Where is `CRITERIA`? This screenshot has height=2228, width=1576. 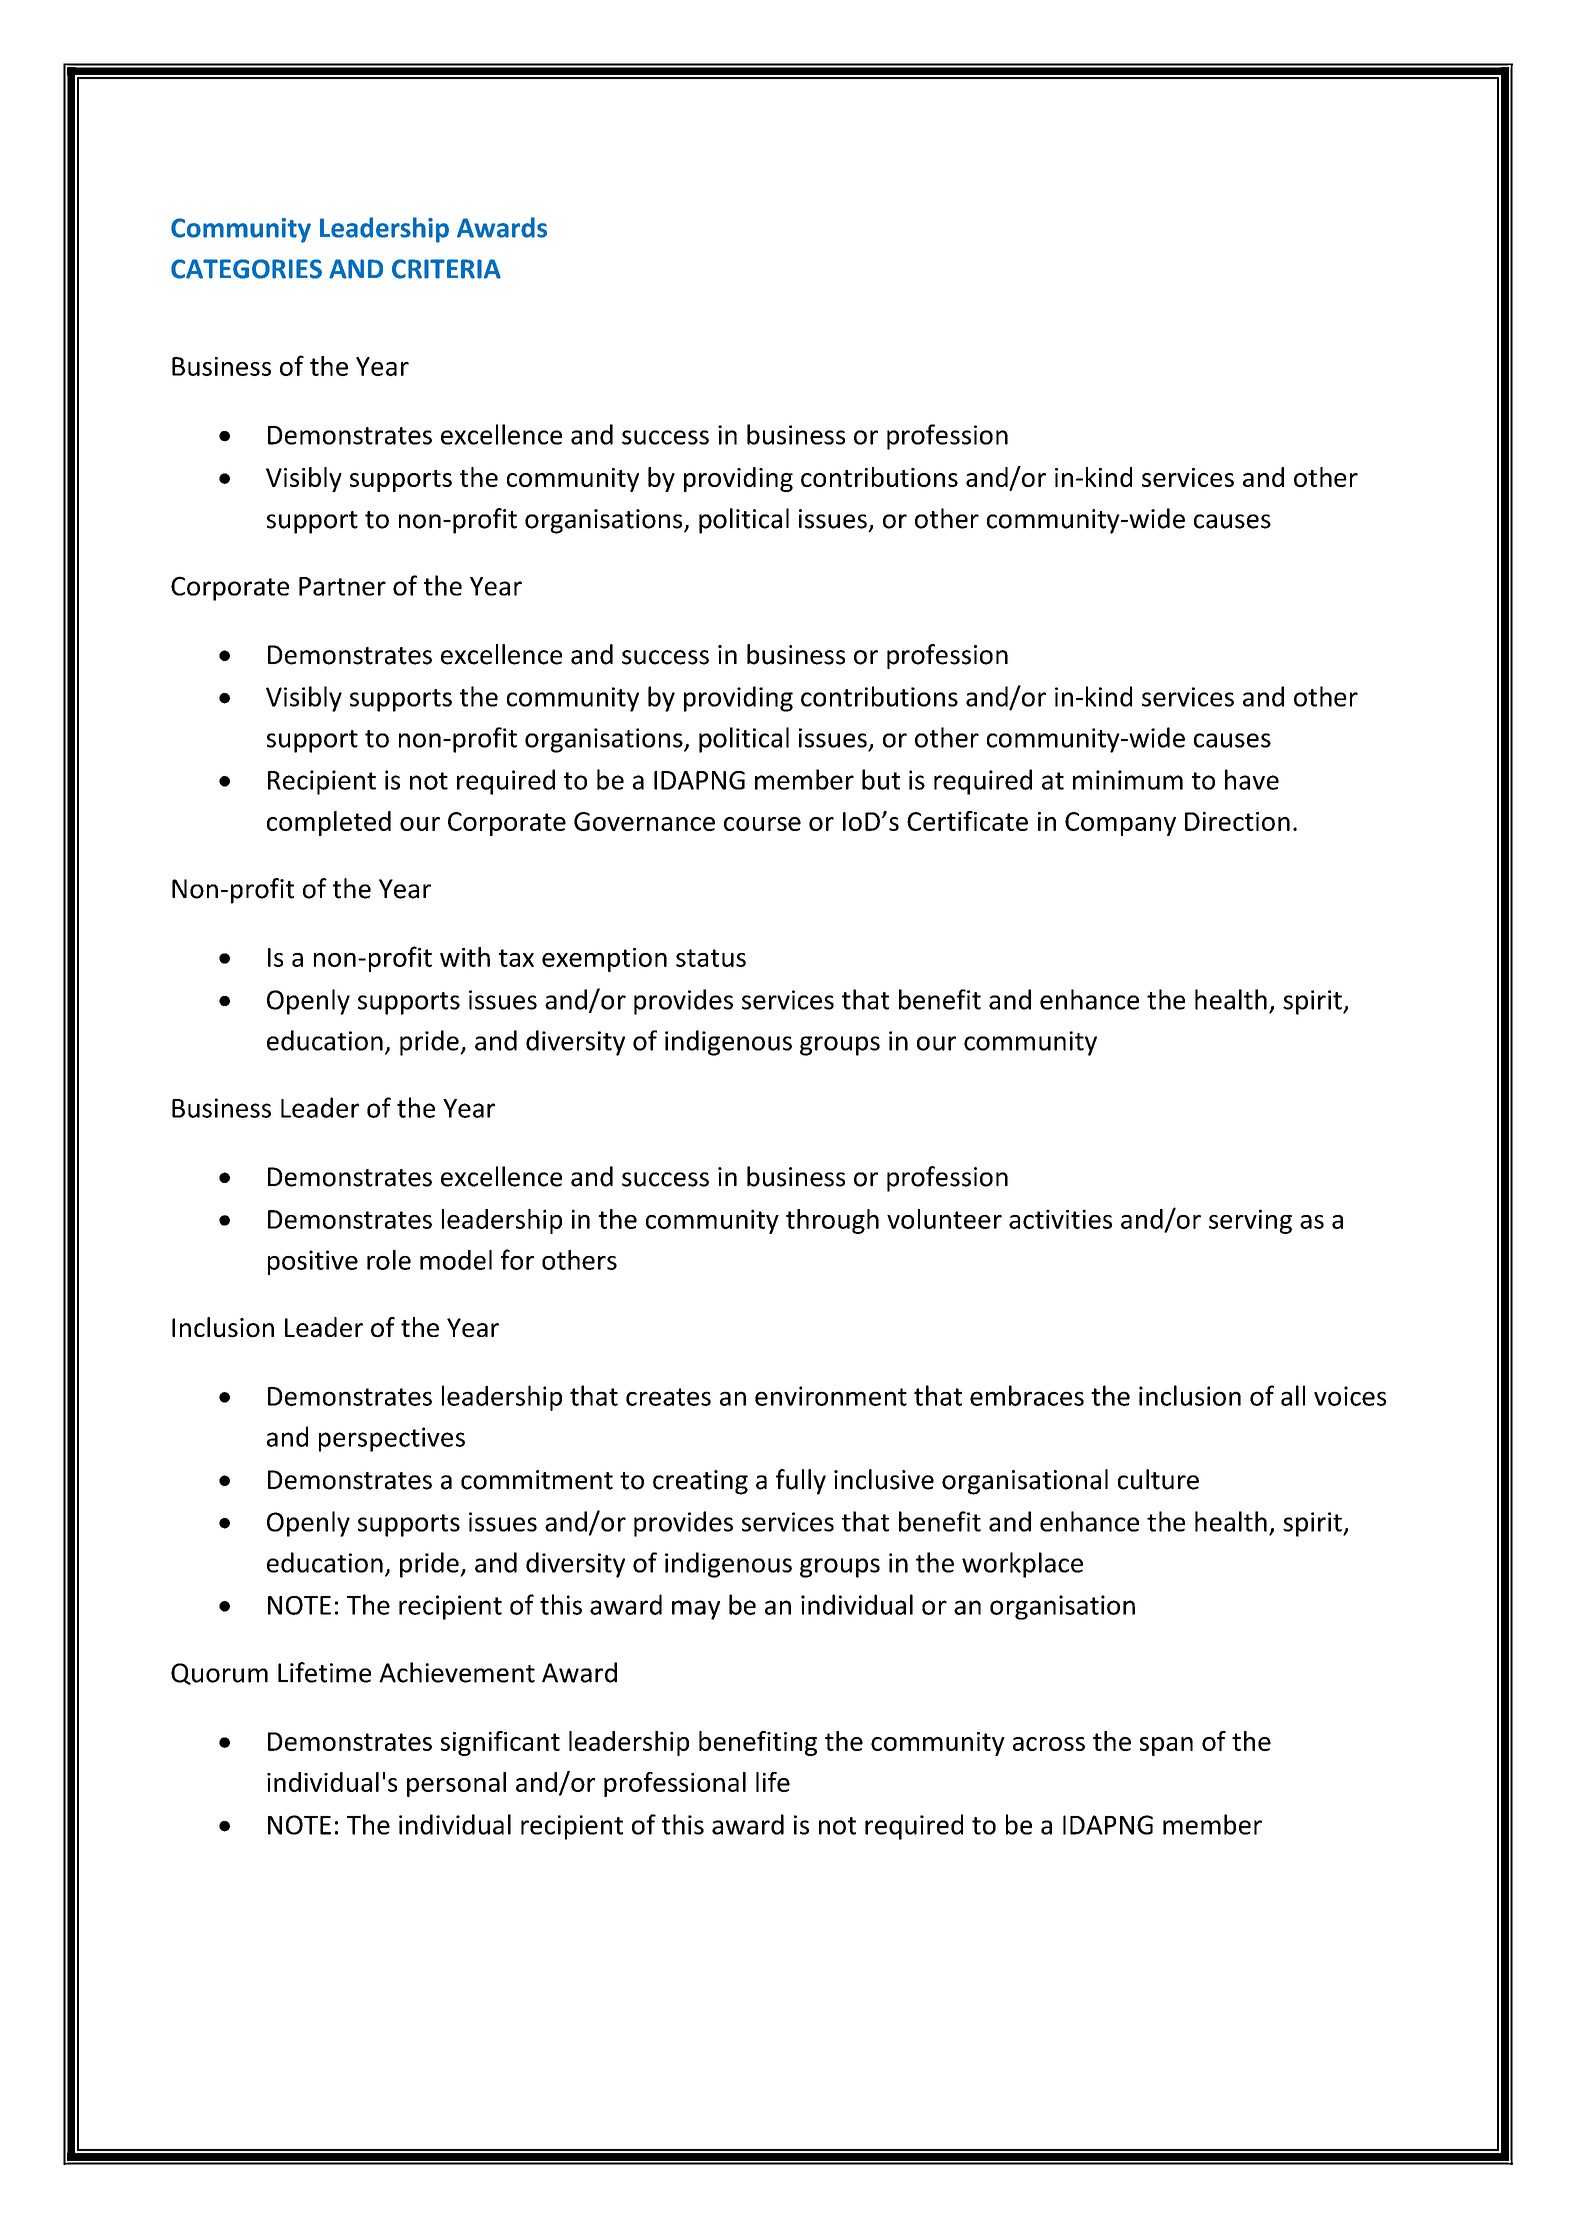 CRITERIA is located at coordinates (446, 269).
